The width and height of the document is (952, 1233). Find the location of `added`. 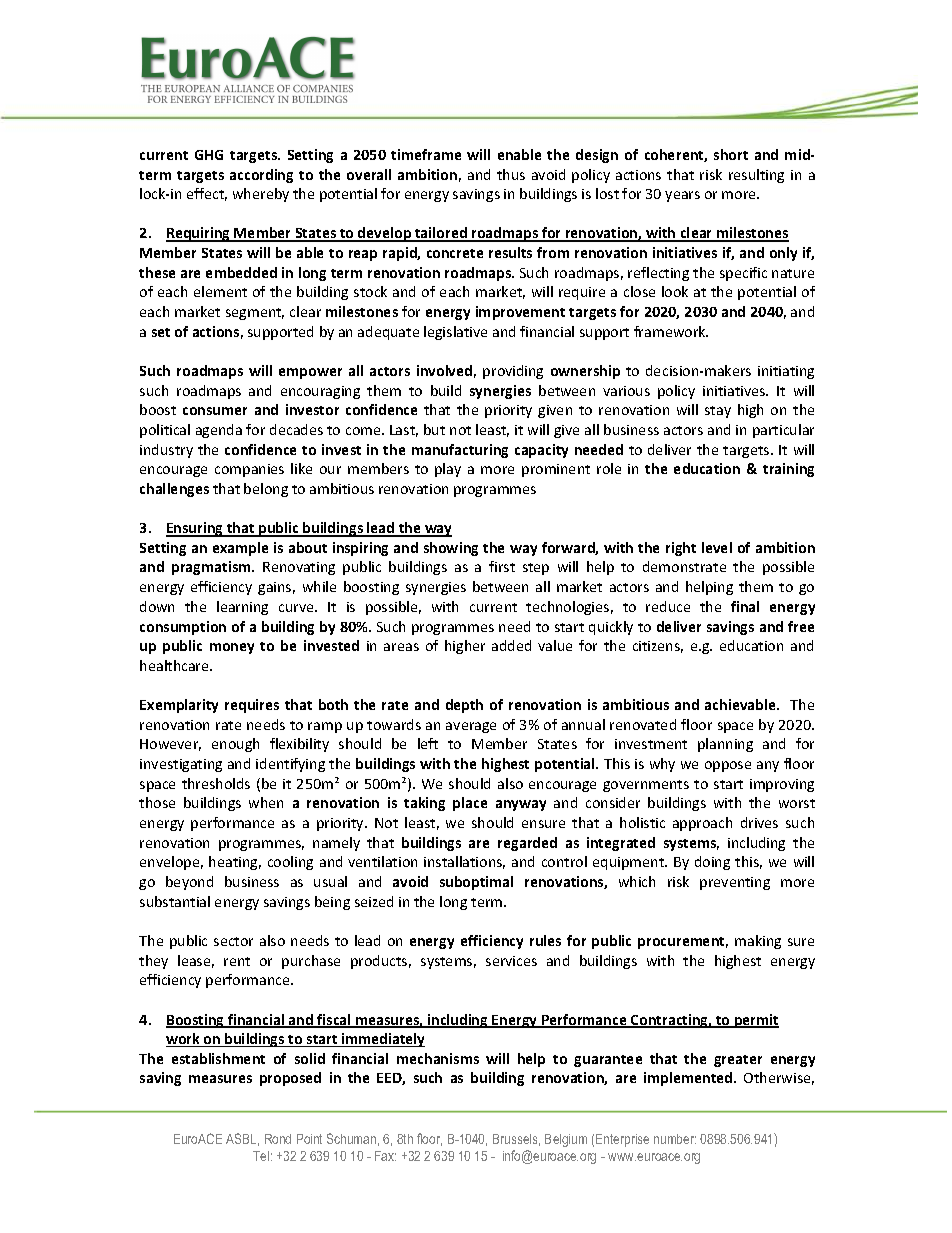

added is located at coordinates (511, 645).
